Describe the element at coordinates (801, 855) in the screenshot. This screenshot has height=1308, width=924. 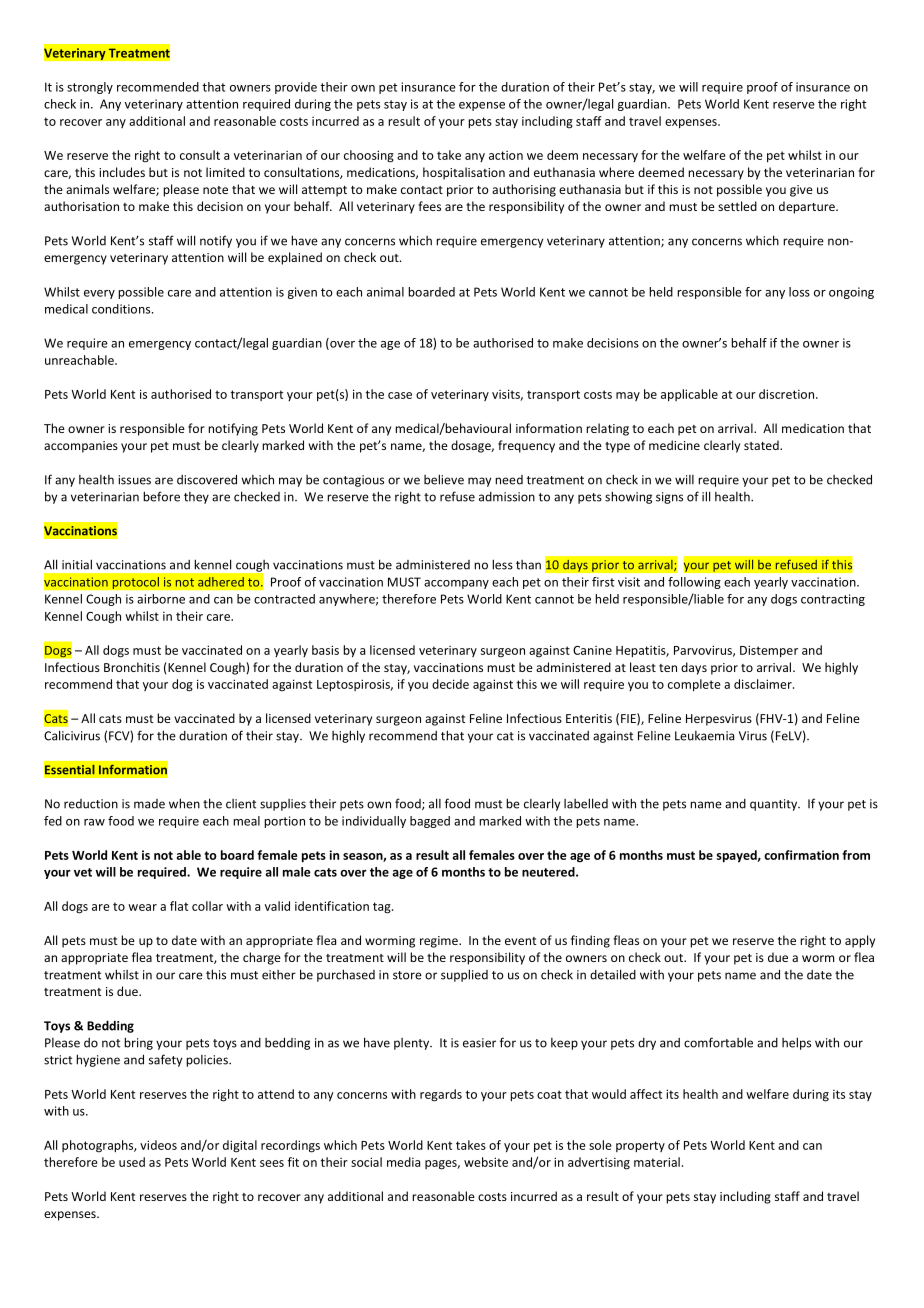
I see `confirmation` at that location.
